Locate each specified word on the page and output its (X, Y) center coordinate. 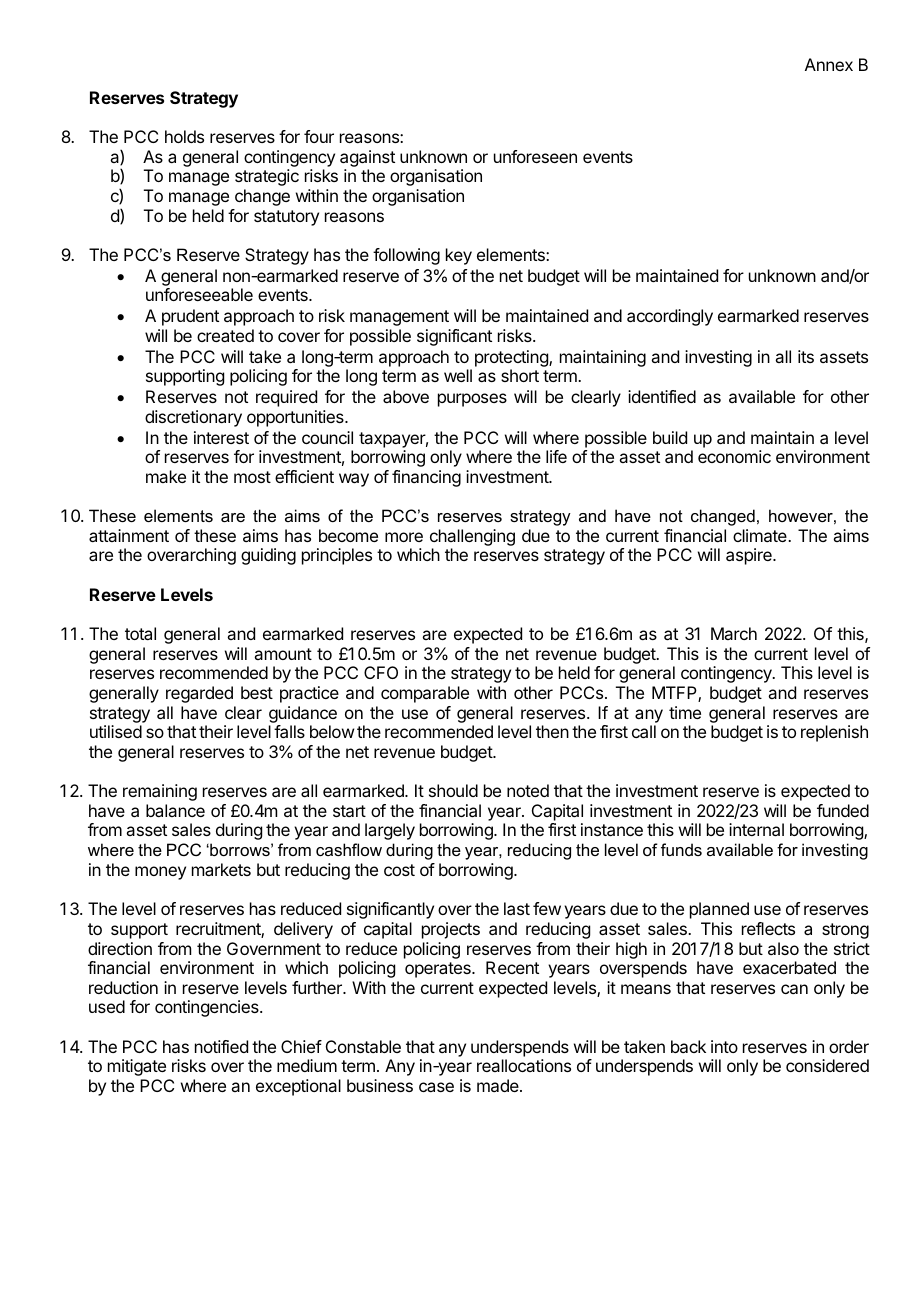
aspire (750, 556)
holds (184, 136)
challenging (472, 537)
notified (221, 1046)
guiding (268, 556)
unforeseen (535, 156)
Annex (829, 64)
